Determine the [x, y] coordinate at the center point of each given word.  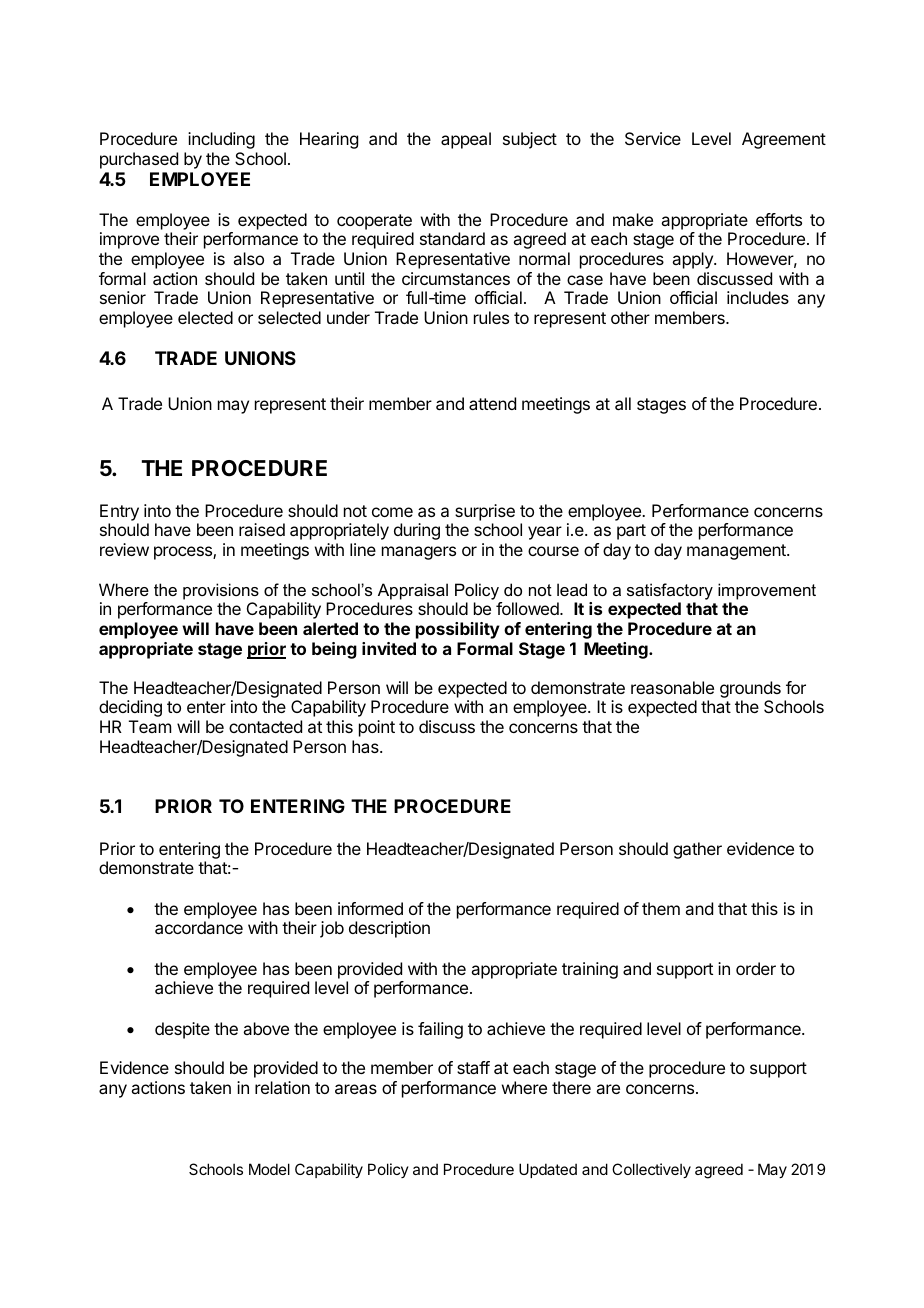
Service [653, 138]
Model [269, 1169]
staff [473, 1067]
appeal [466, 140]
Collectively [651, 1170]
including [221, 140]
